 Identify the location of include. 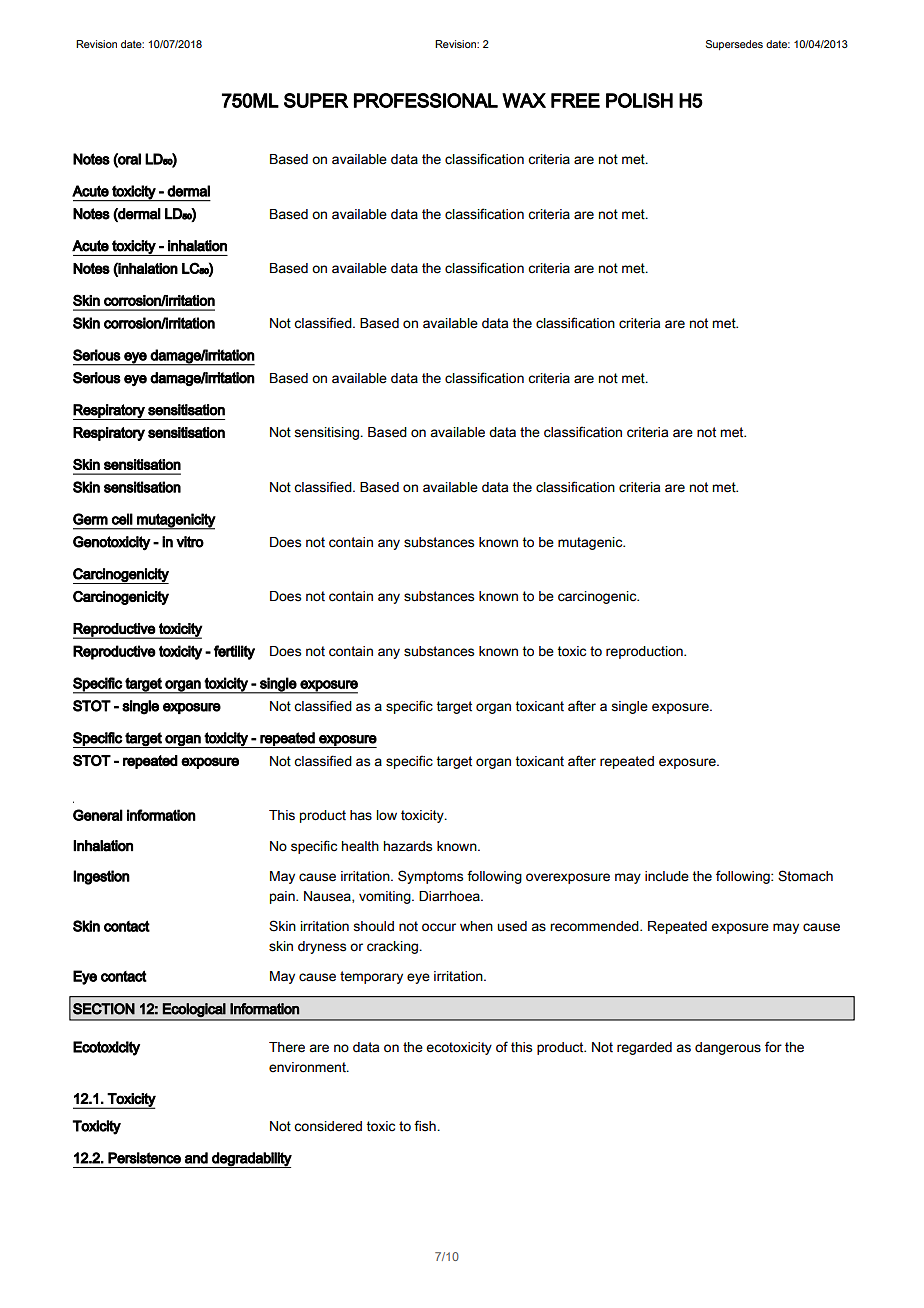
(667, 876).
